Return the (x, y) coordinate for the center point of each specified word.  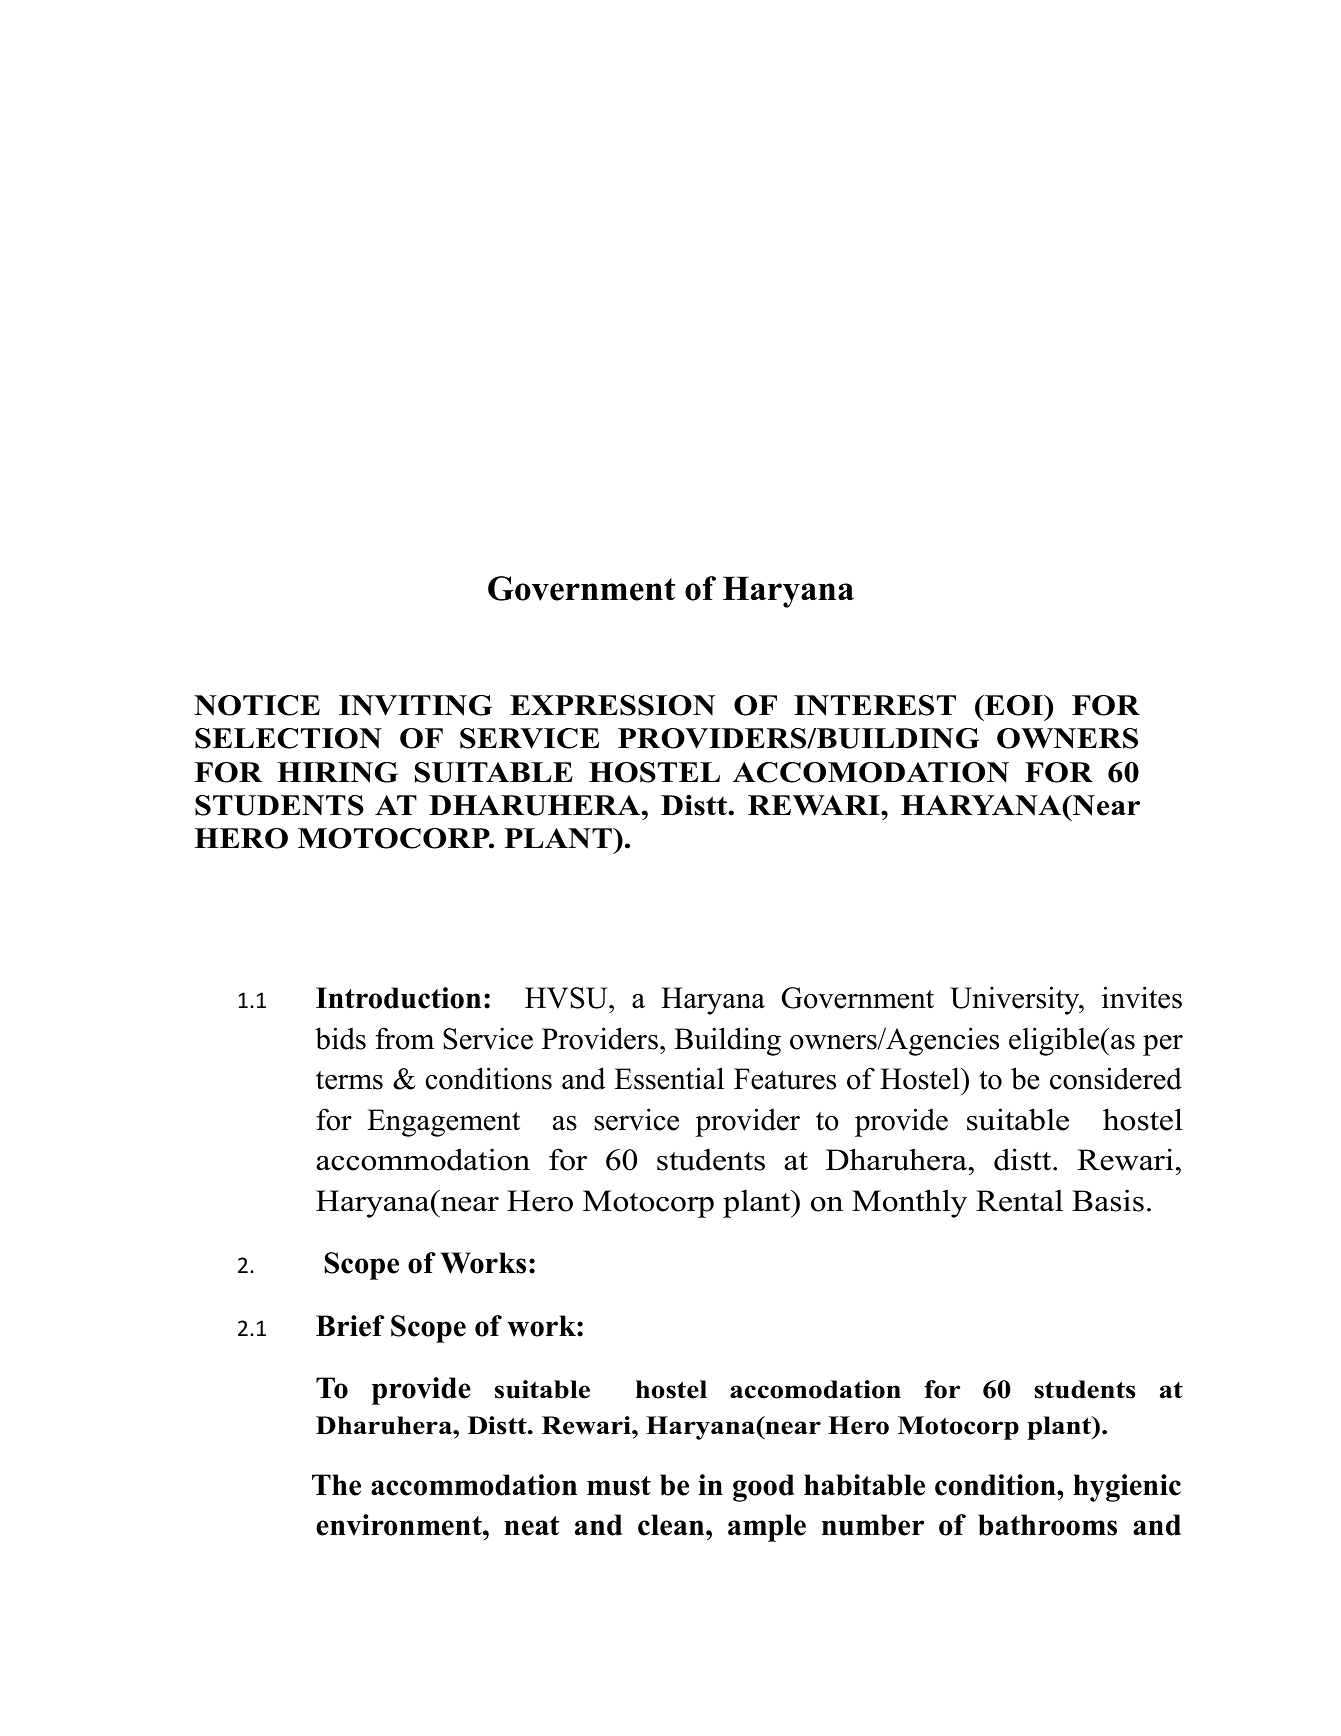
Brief (350, 1326)
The (336, 1485)
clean (672, 1525)
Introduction (398, 998)
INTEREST (875, 705)
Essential (669, 1078)
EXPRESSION (612, 705)
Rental (1019, 1200)
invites (1142, 997)
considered (1116, 1078)
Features (785, 1079)
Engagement (443, 1123)
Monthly (909, 1203)
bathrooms (1047, 1525)
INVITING (415, 705)
